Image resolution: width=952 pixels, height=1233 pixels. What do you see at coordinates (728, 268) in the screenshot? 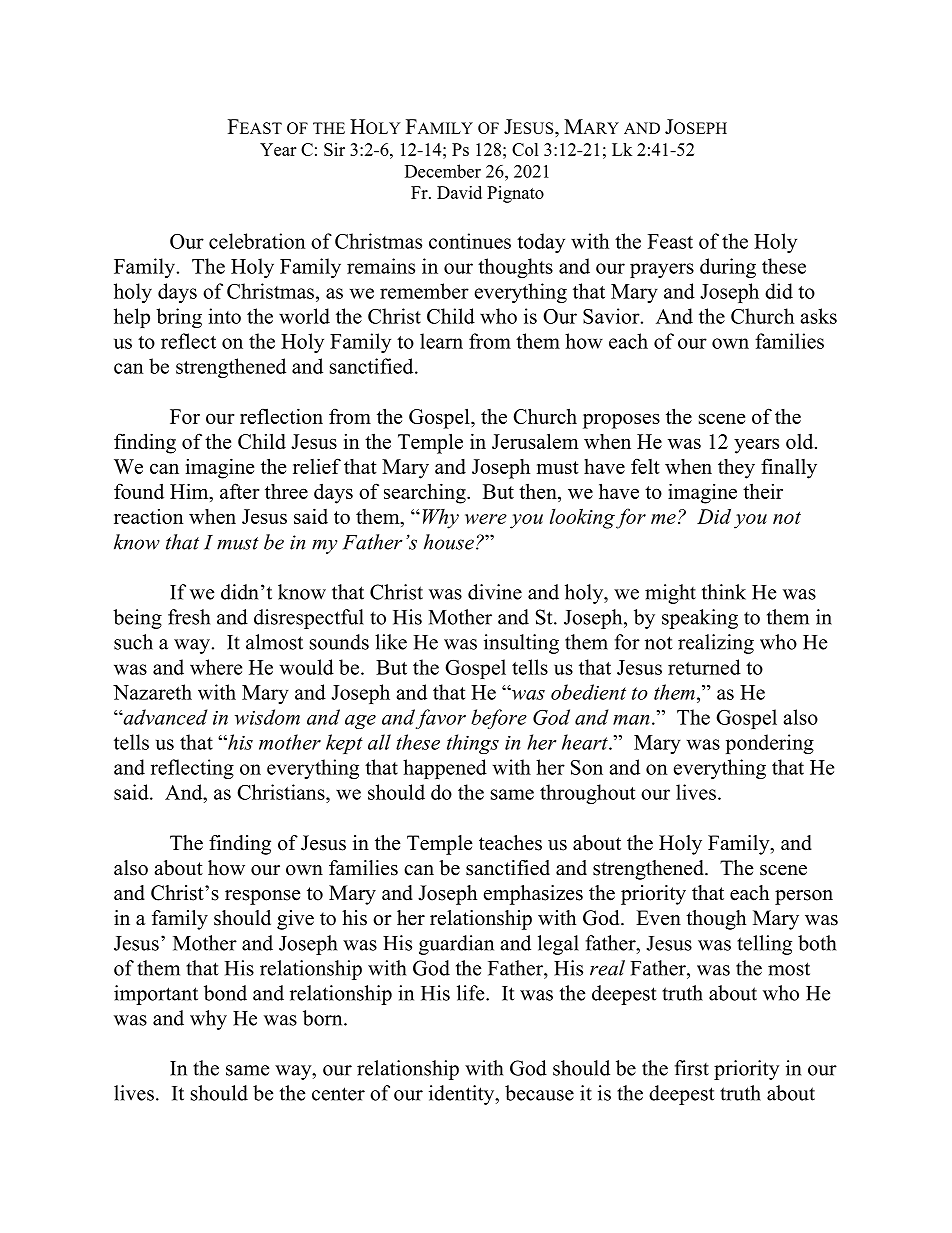
I see `during` at bounding box center [728, 268].
